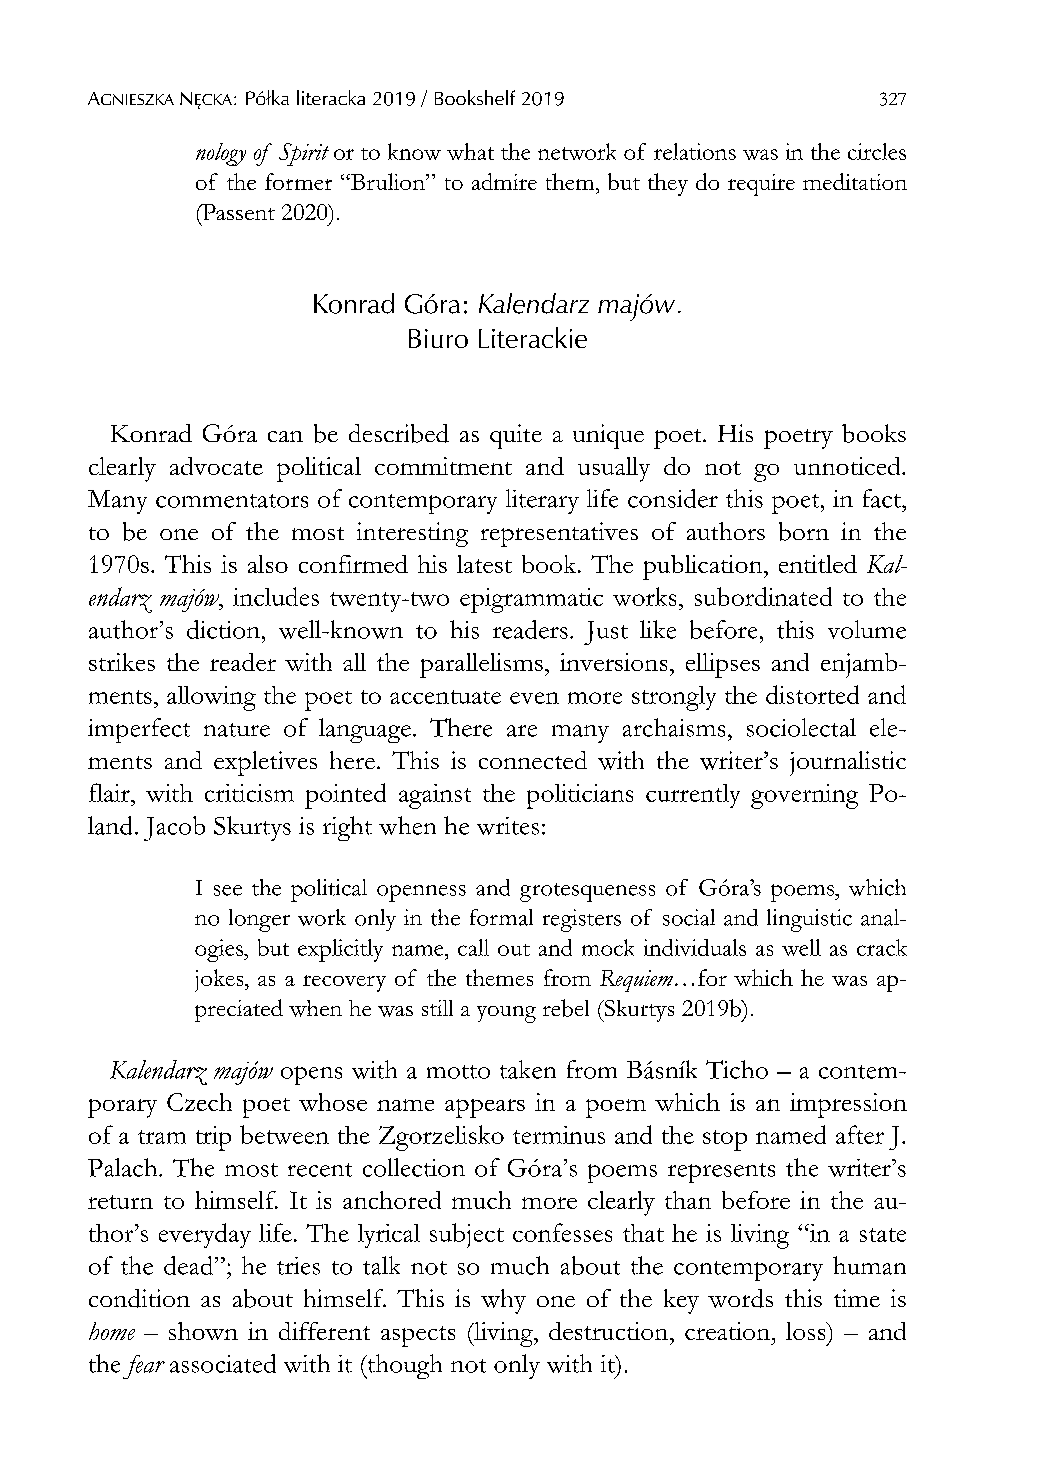 This image has height=1469, width=1047. What do you see at coordinates (220, 980) in the image?
I see `jokes` at bounding box center [220, 980].
